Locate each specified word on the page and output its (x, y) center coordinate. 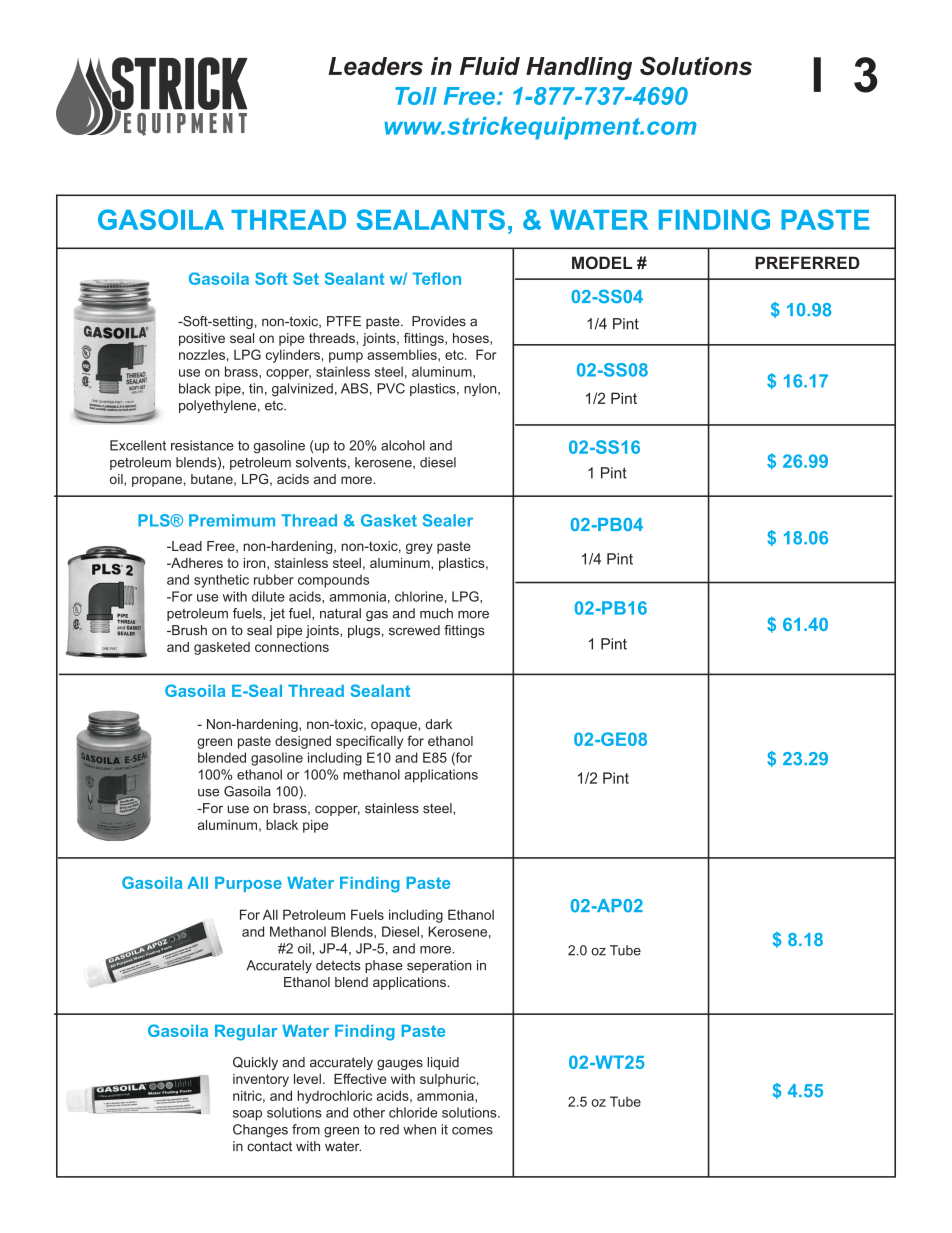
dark (438, 724)
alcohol (403, 445)
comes (472, 1131)
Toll (416, 96)
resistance (202, 445)
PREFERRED (807, 262)
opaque (395, 726)
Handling (579, 68)
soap (247, 1115)
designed (303, 742)
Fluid (490, 66)
